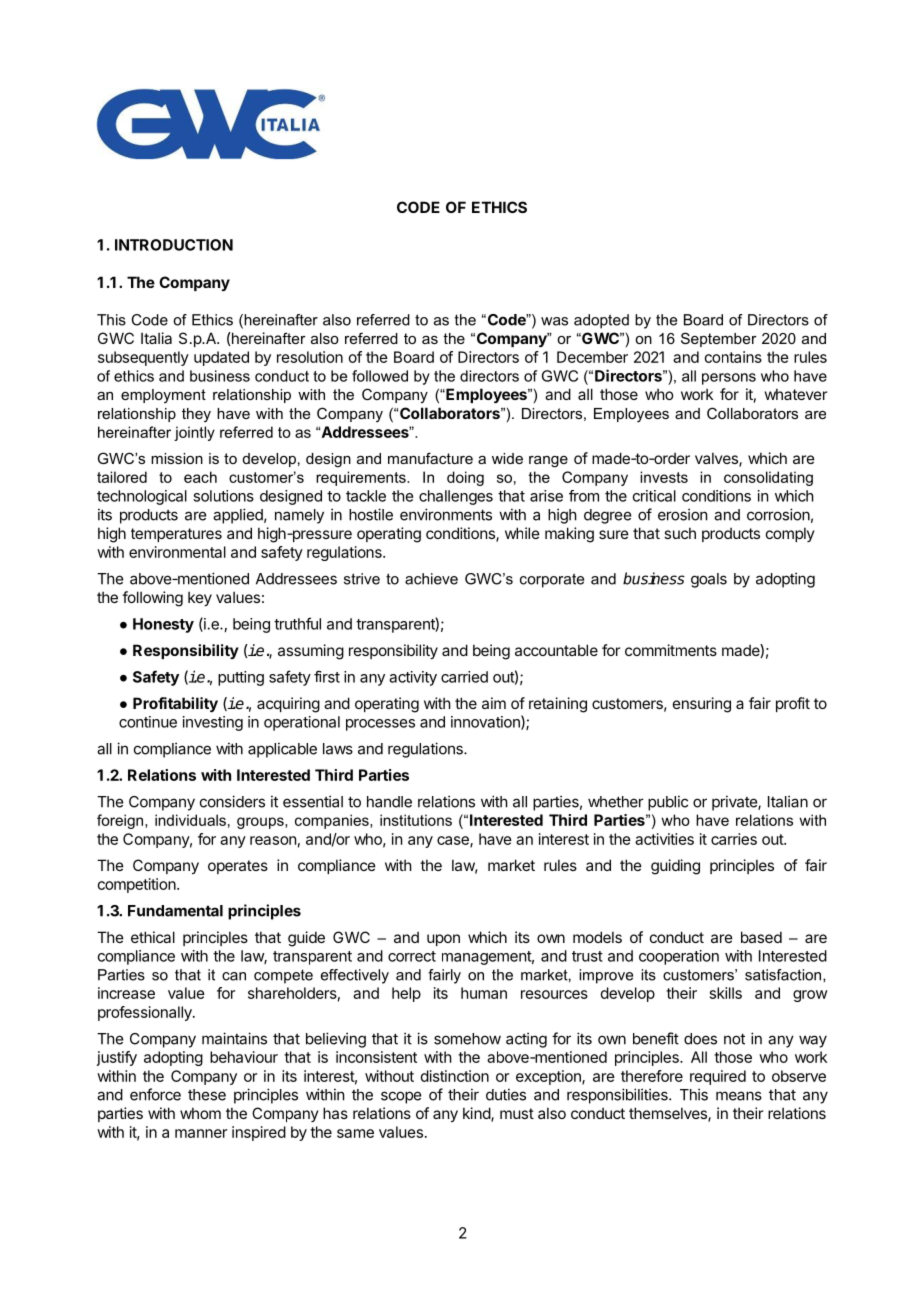  I want to click on putting, so click(241, 678).
